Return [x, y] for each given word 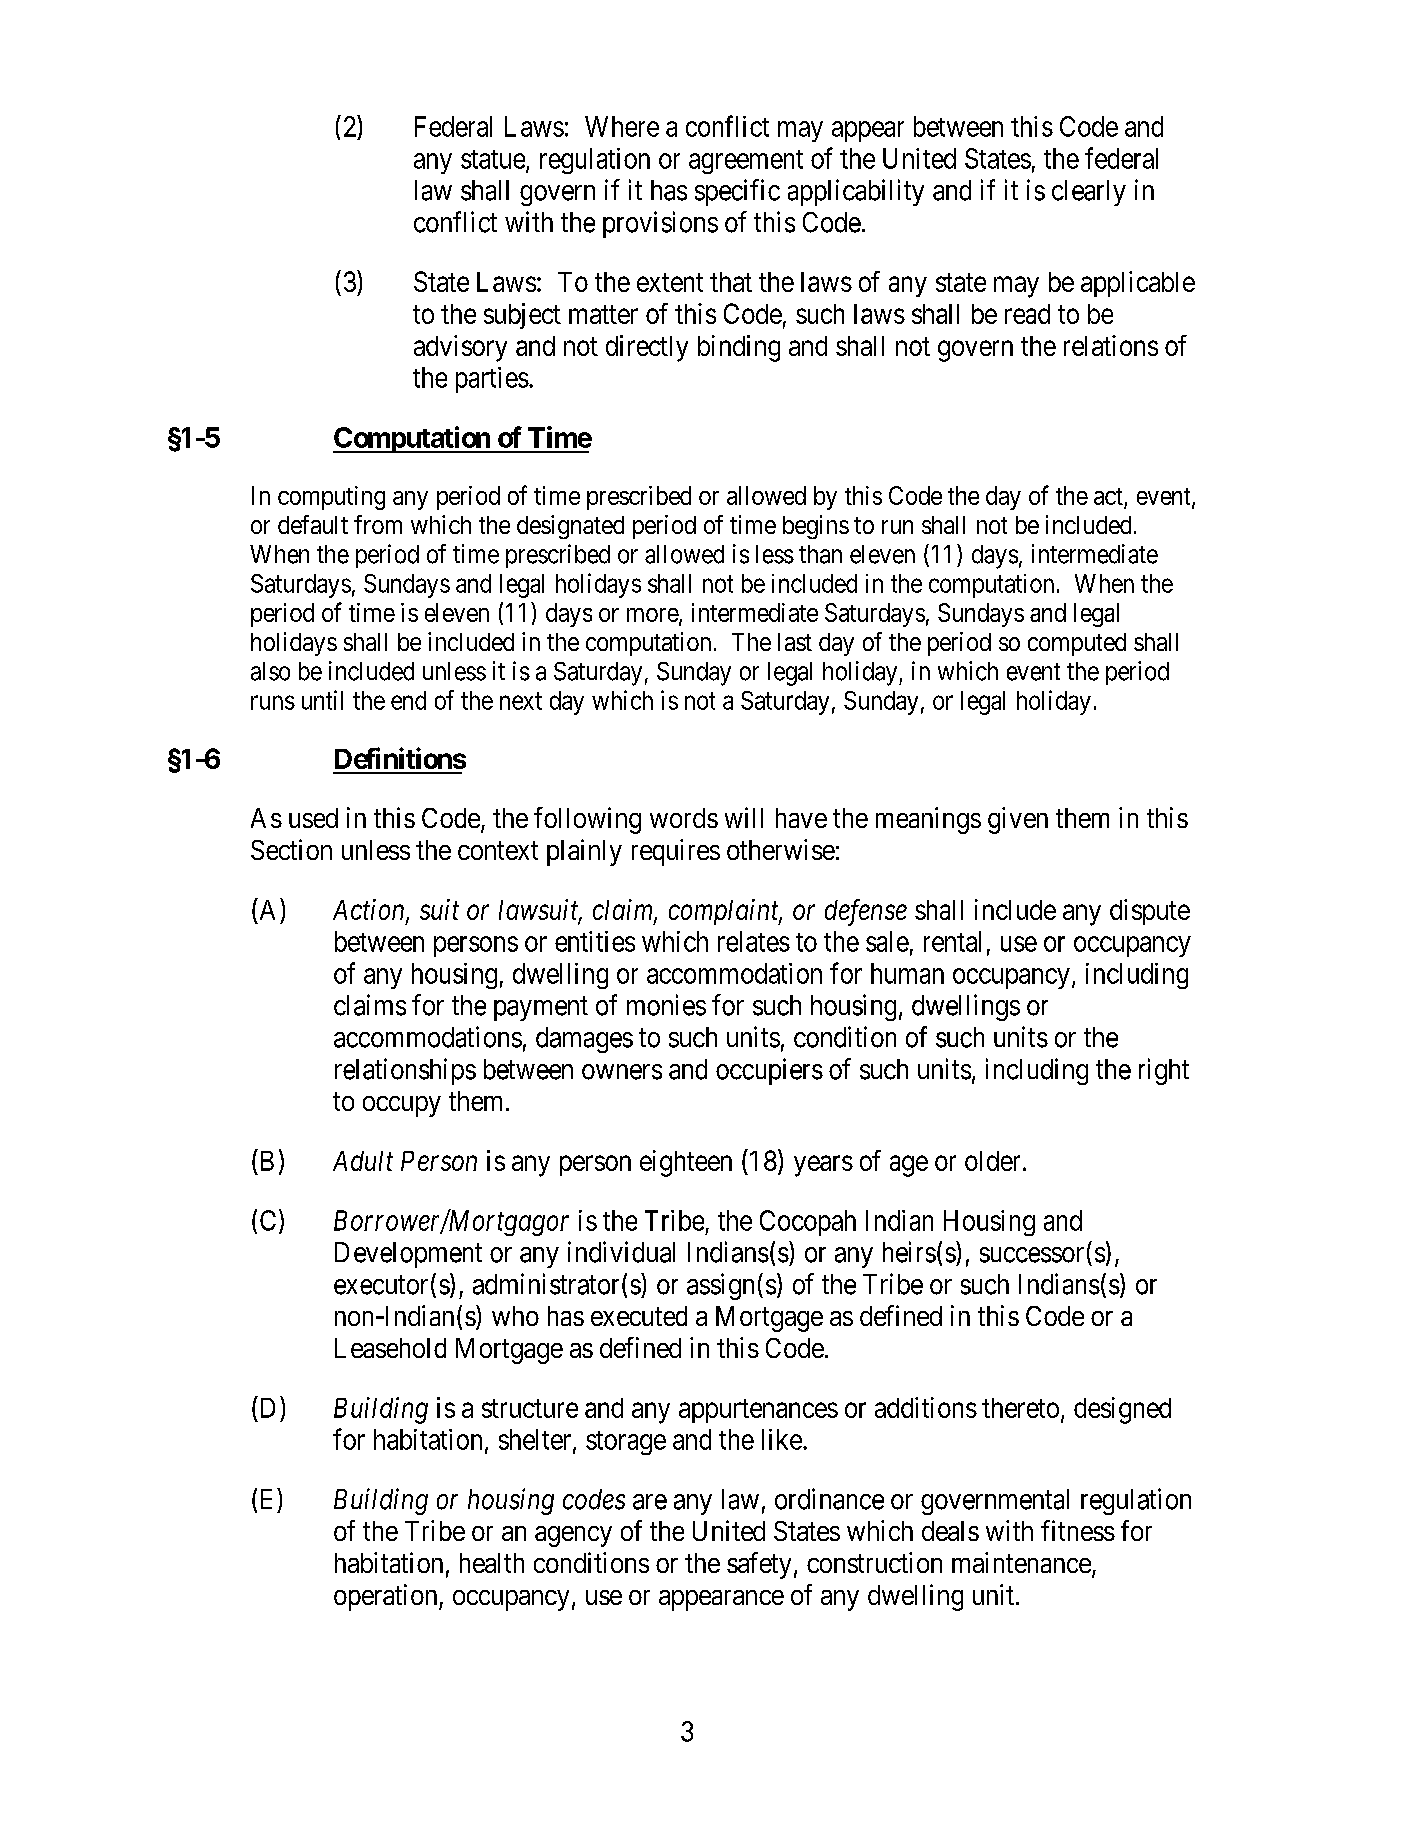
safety [759, 1565]
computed [1077, 644]
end [408, 700]
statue [493, 159]
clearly [1089, 193]
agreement [746, 162]
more [653, 616]
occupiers [769, 1071]
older [994, 1161]
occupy [402, 1106]
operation [387, 1597]
